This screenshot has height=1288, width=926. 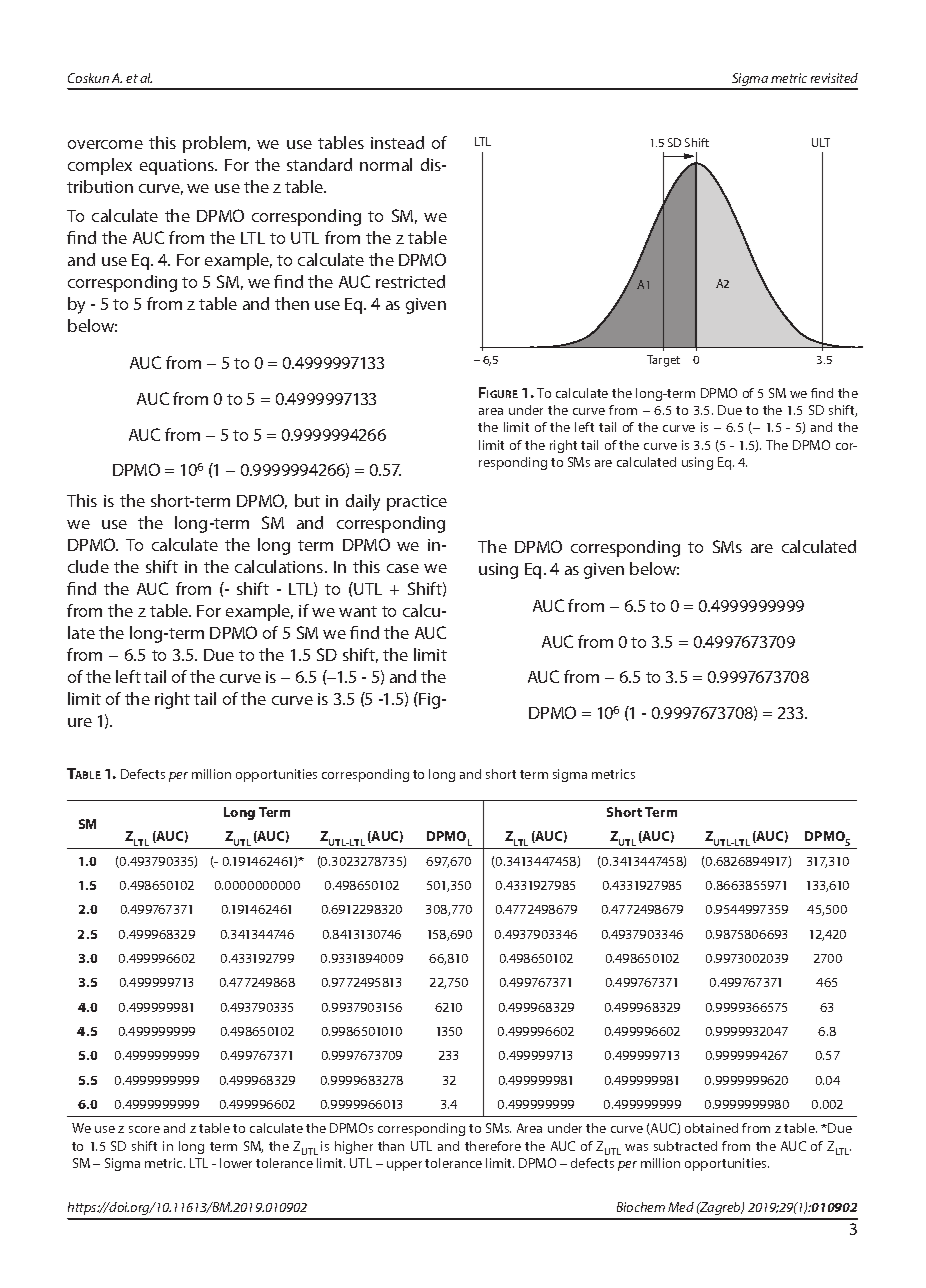 What do you see at coordinates (397, 142) in the screenshot?
I see `instead` at bounding box center [397, 142].
